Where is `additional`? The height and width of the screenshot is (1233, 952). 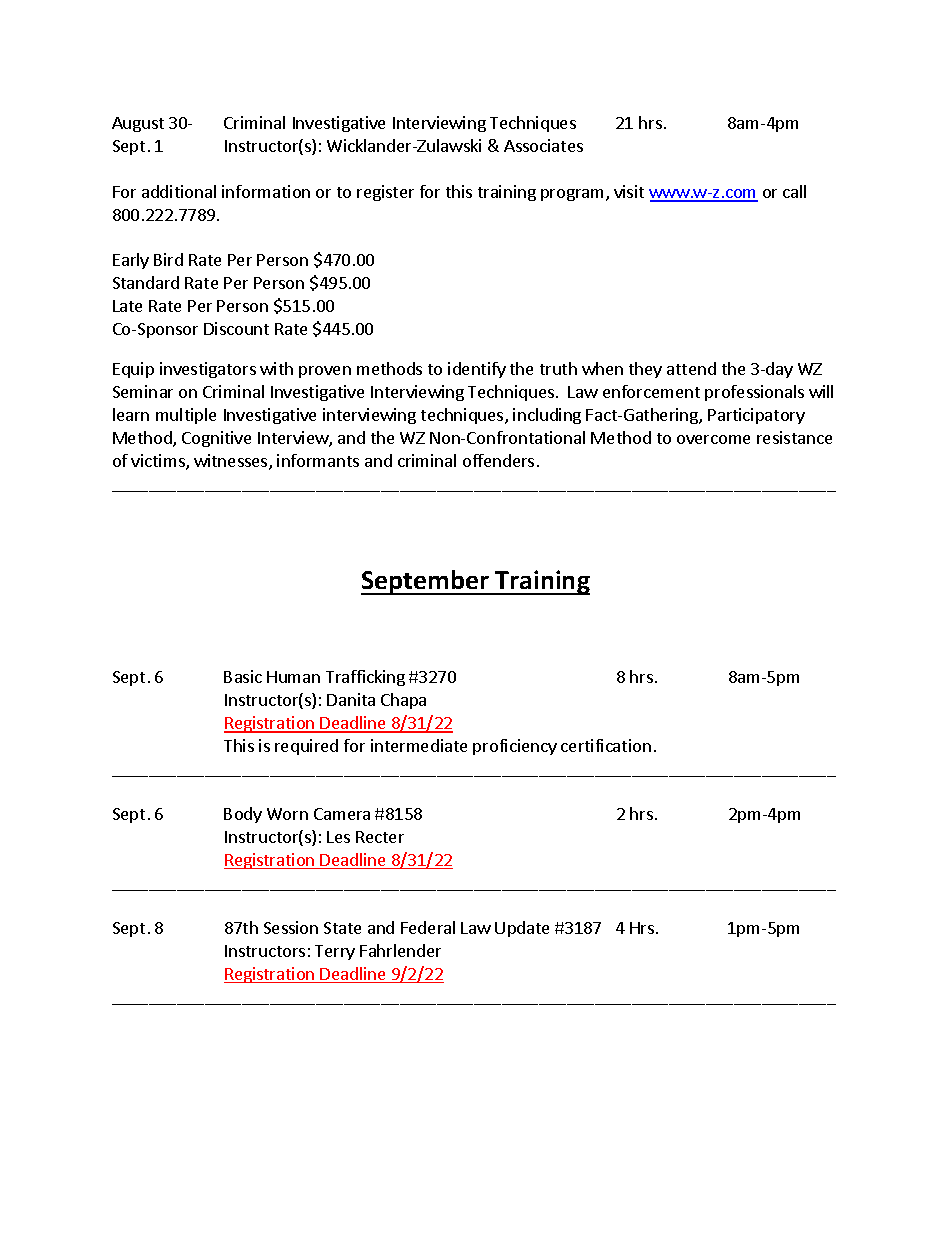
additional is located at coordinates (179, 191).
